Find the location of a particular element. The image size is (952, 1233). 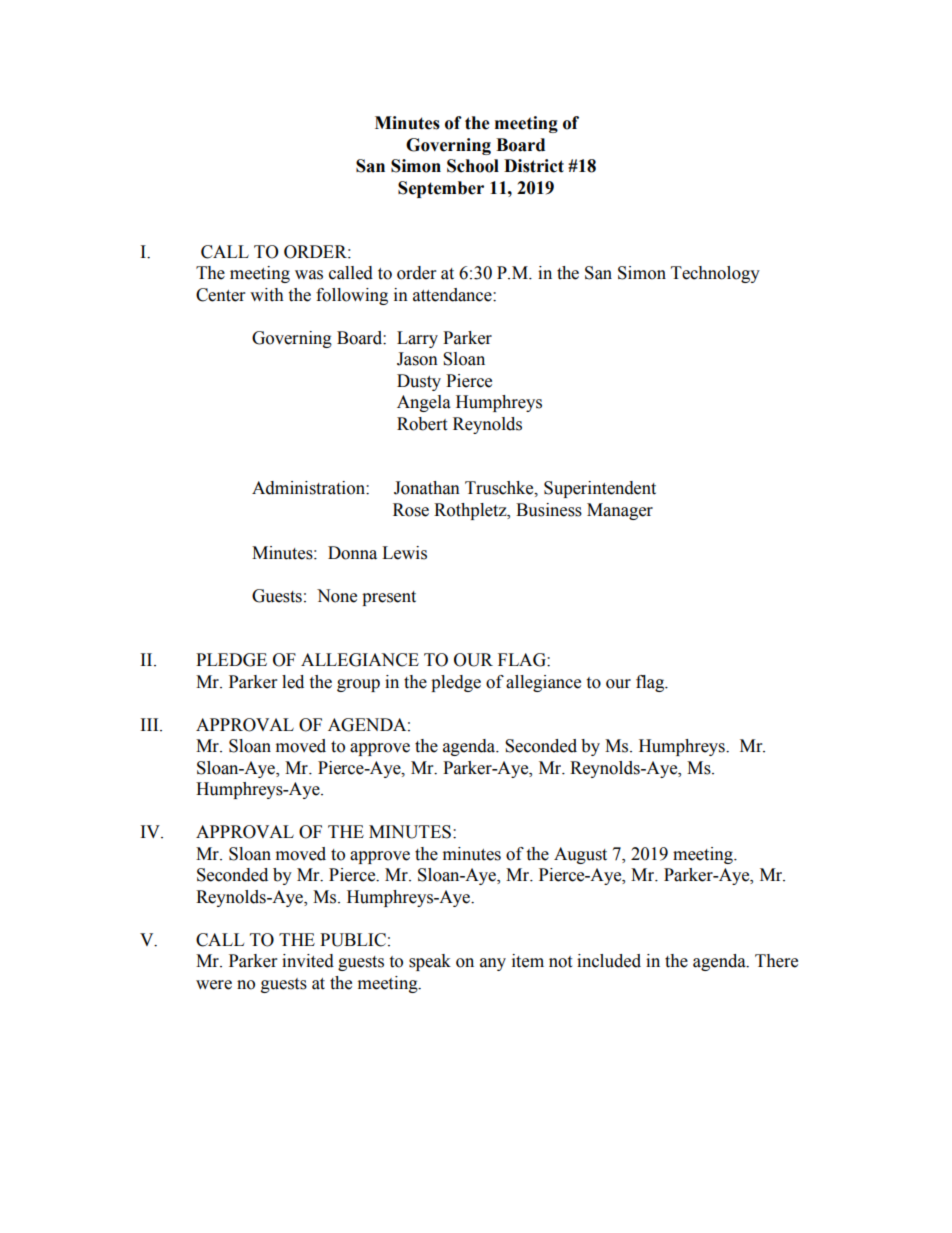

III is located at coordinates (151, 724).
